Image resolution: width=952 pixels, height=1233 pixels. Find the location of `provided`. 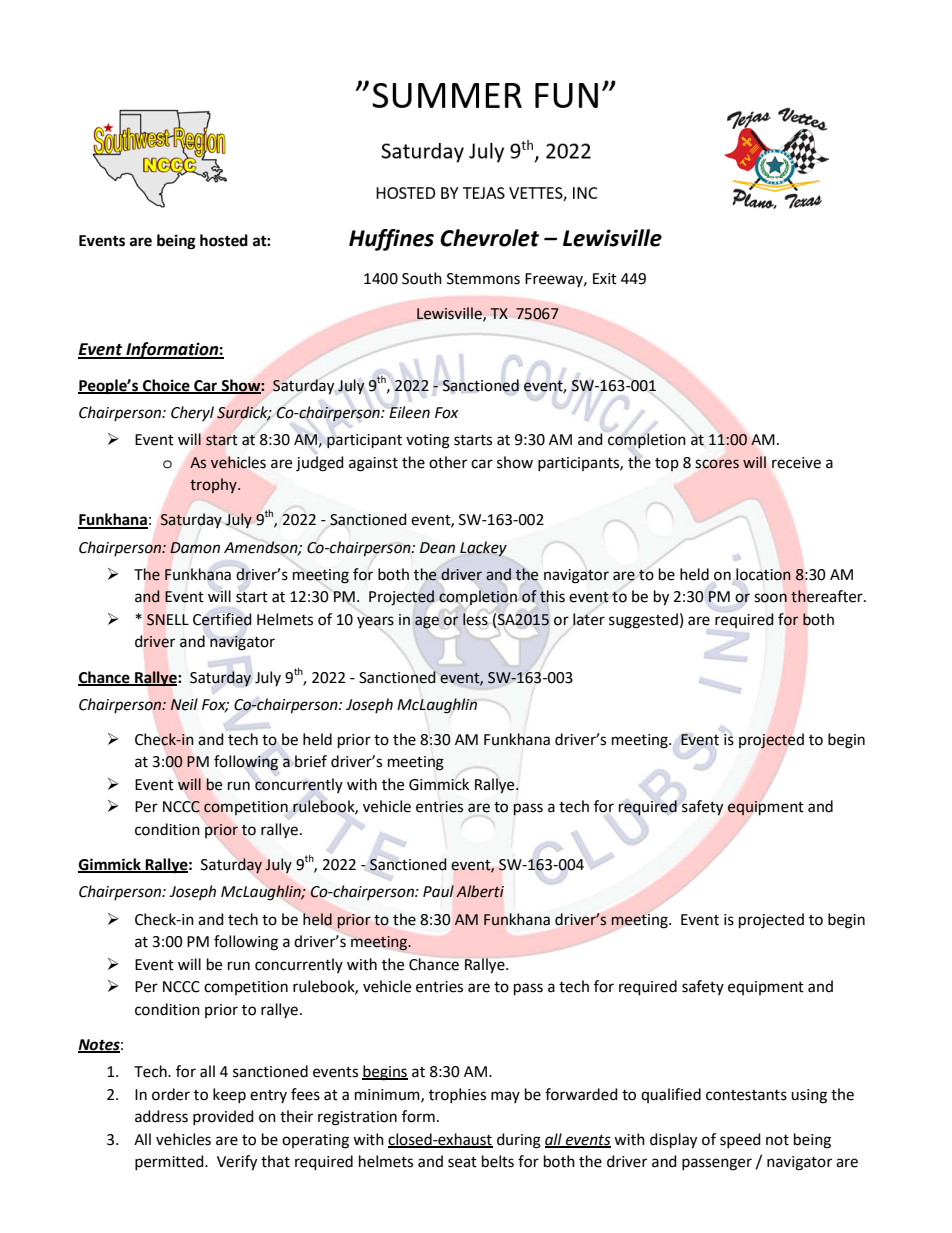

provided is located at coordinates (223, 1117).
